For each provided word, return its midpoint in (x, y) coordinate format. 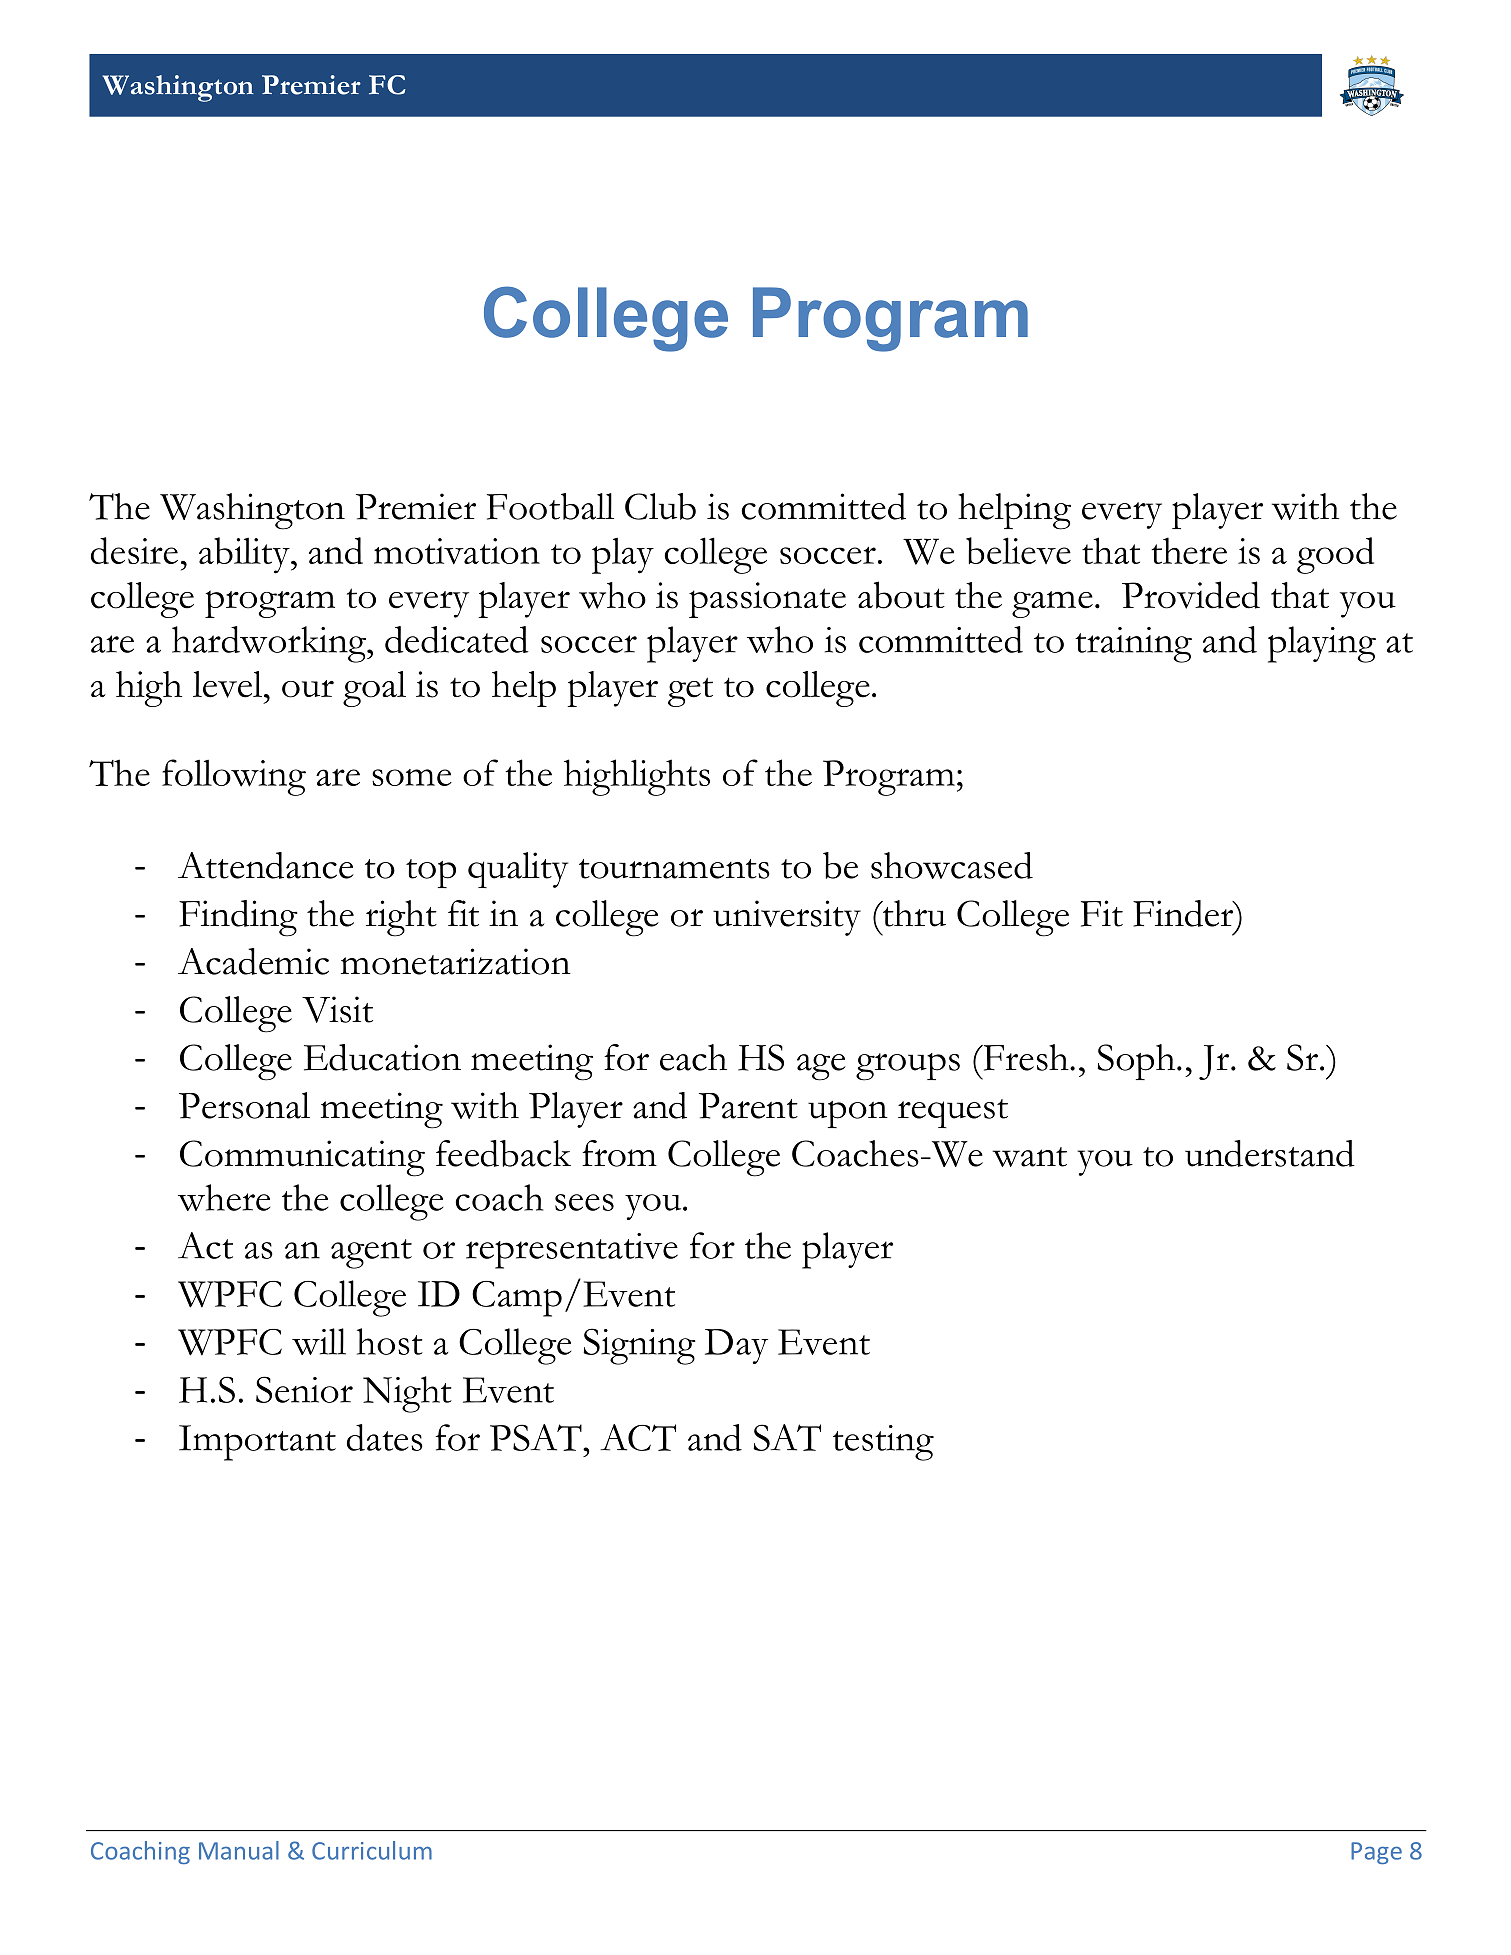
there (1189, 550)
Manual (239, 1850)
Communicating (302, 1158)
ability (245, 555)
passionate (767, 600)
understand (1270, 1153)
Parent (748, 1106)
